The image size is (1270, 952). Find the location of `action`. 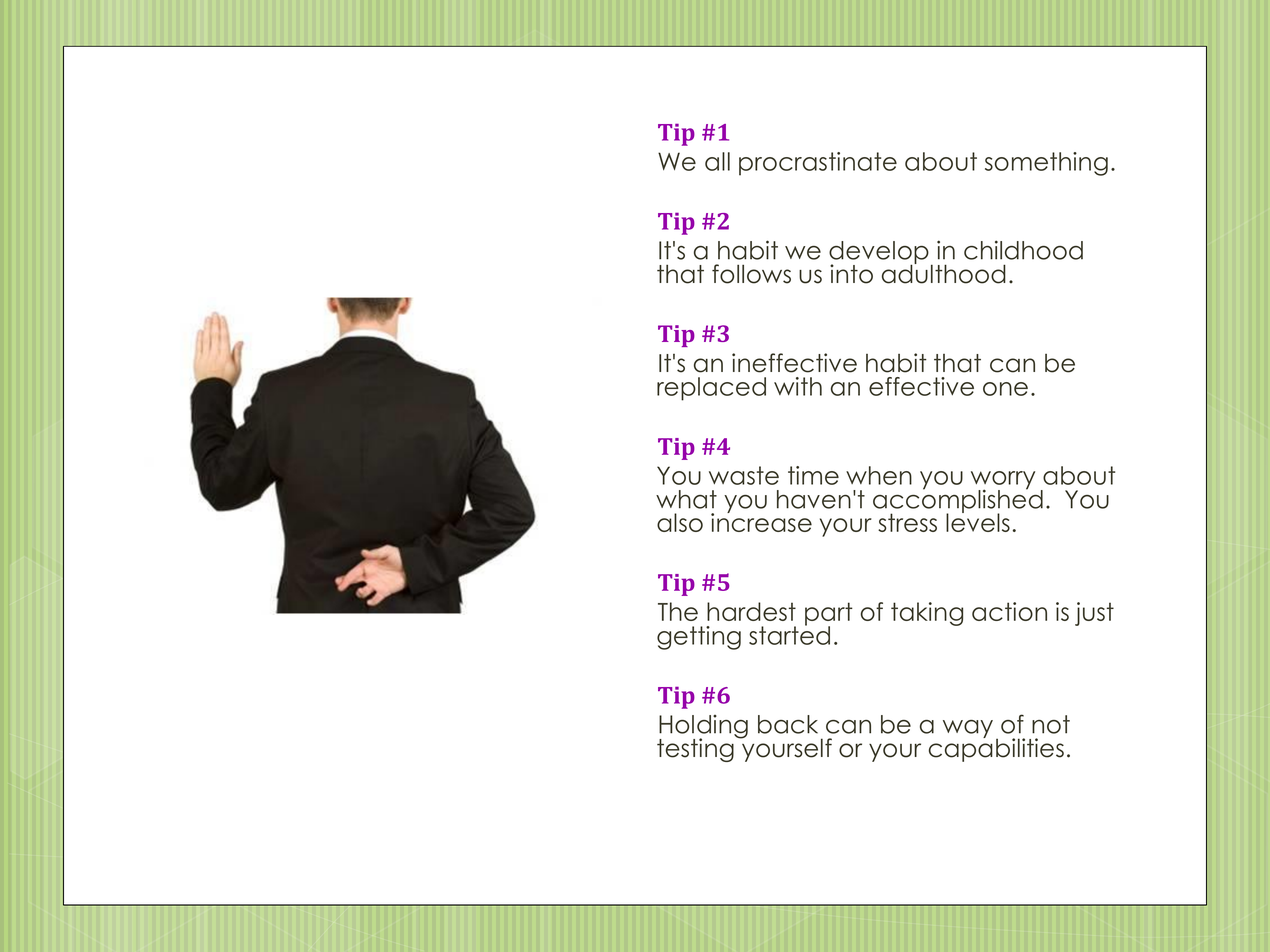

action is located at coordinates (1009, 611).
